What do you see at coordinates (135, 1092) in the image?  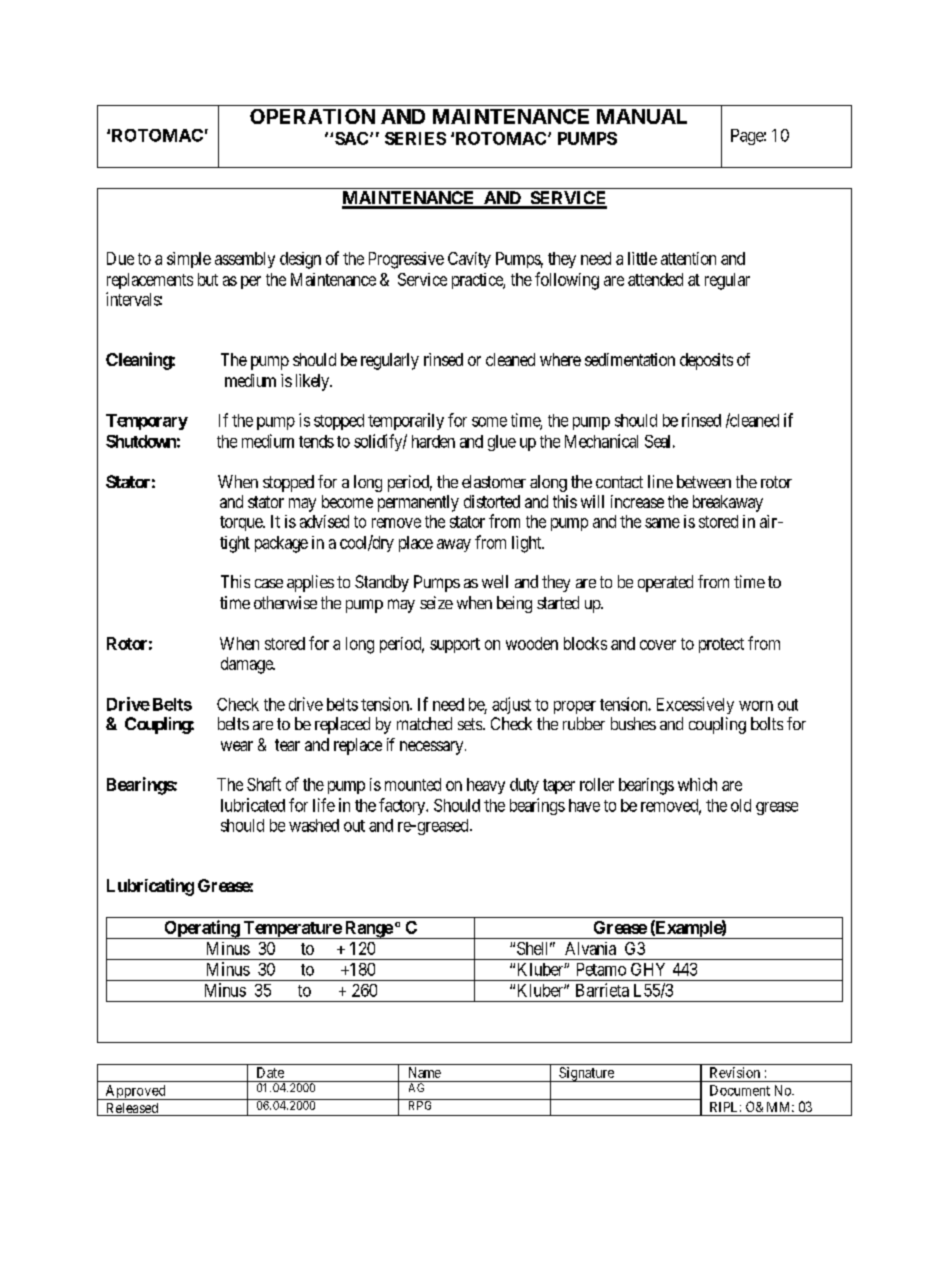 I see `Approved` at bounding box center [135, 1092].
